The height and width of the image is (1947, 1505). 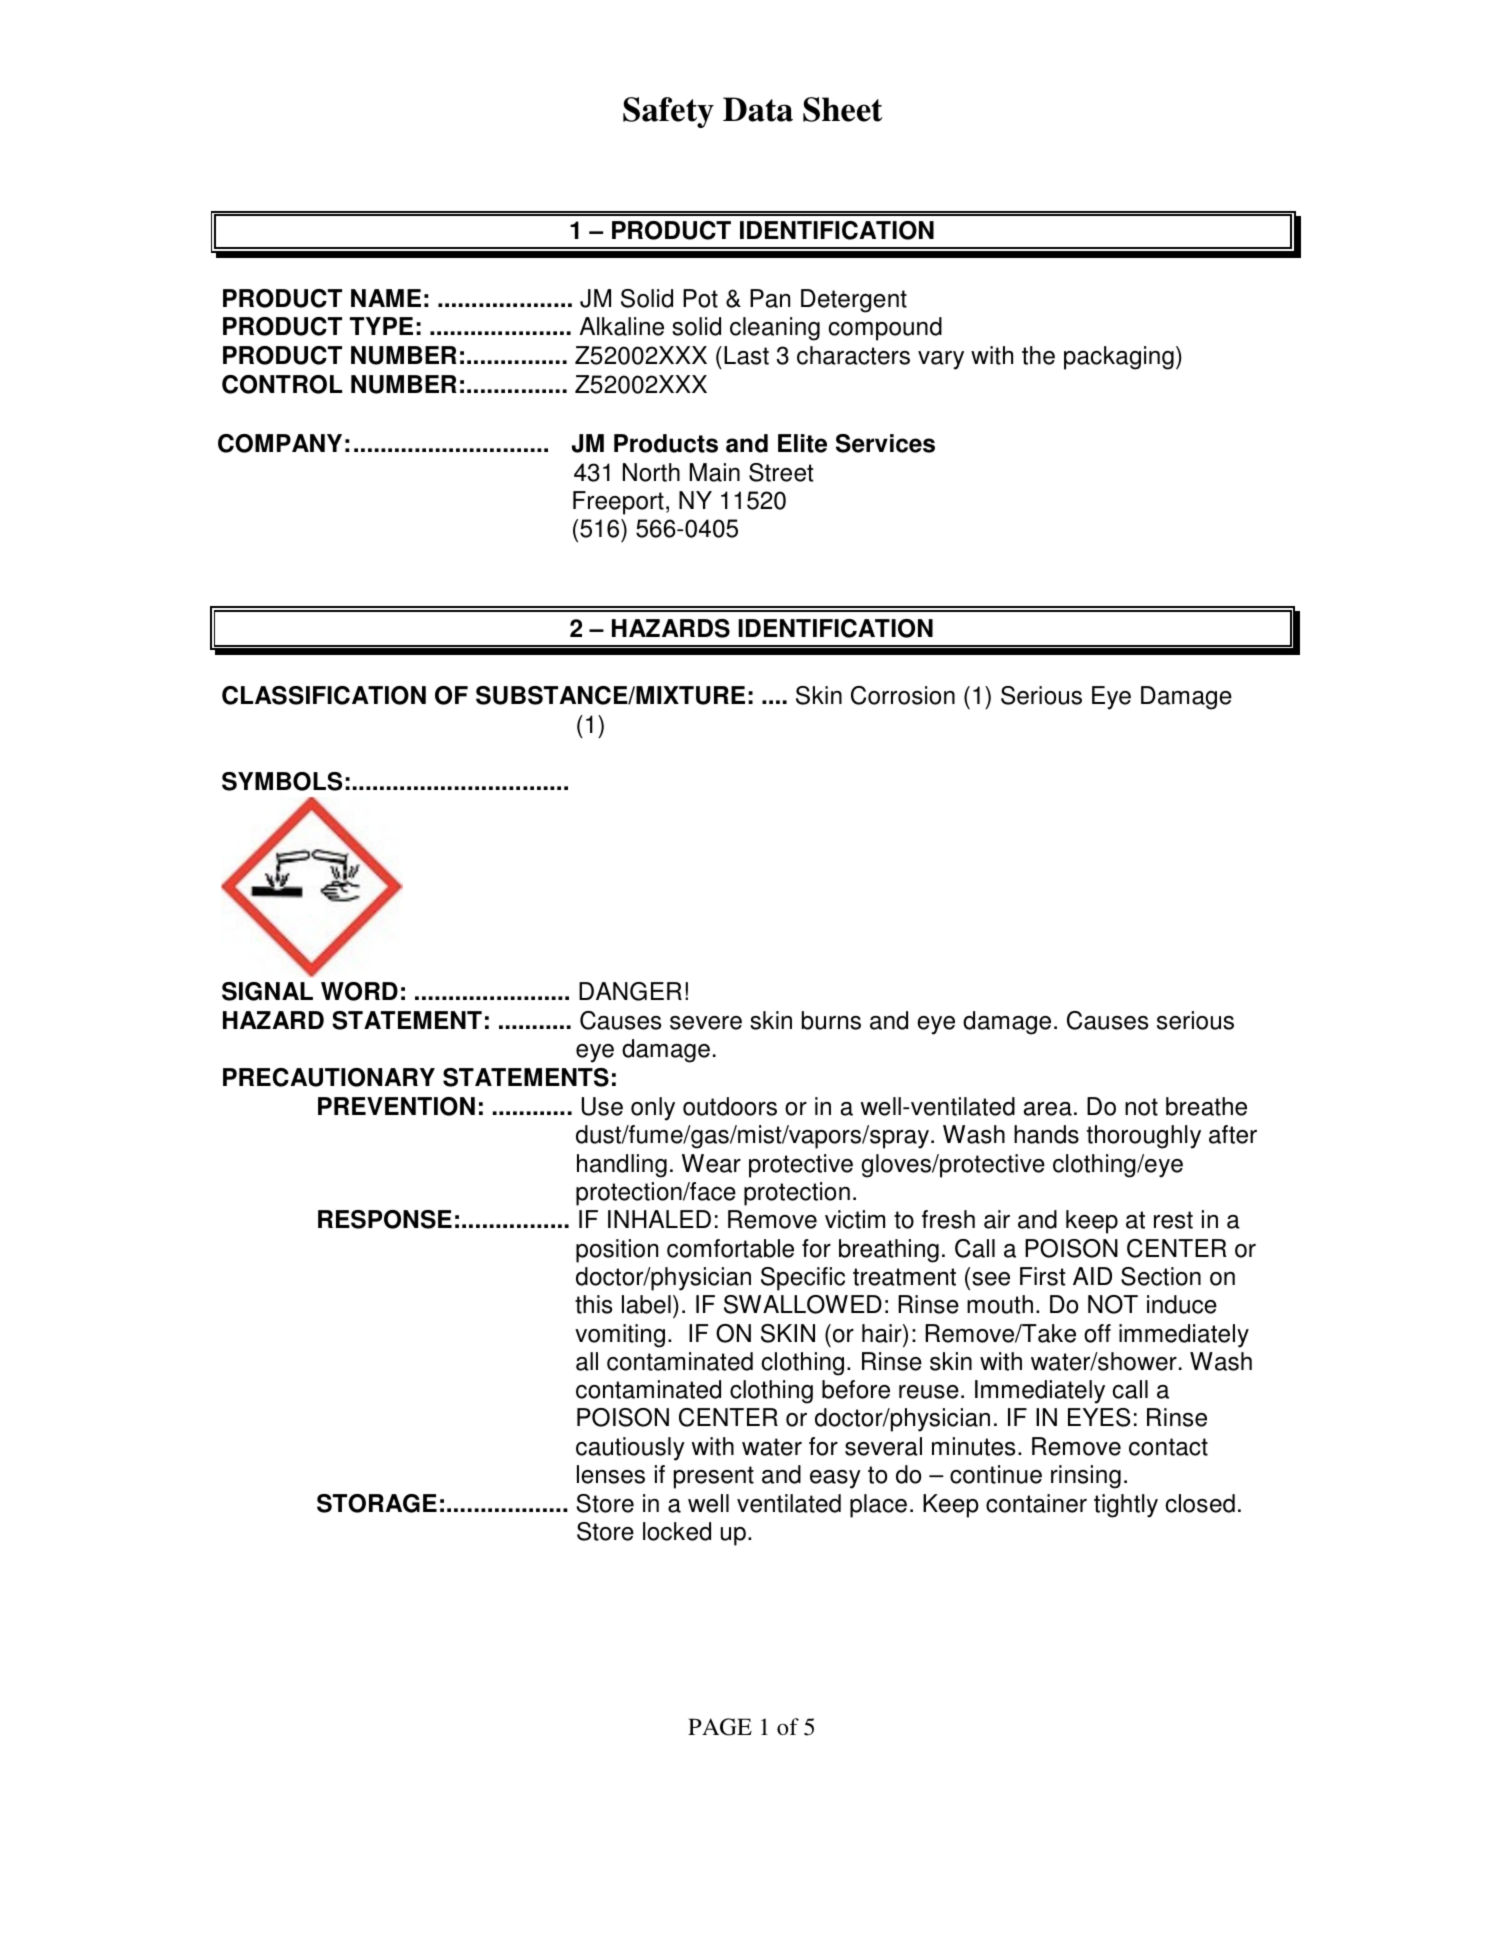 I want to click on NAME, so click(x=386, y=298).
